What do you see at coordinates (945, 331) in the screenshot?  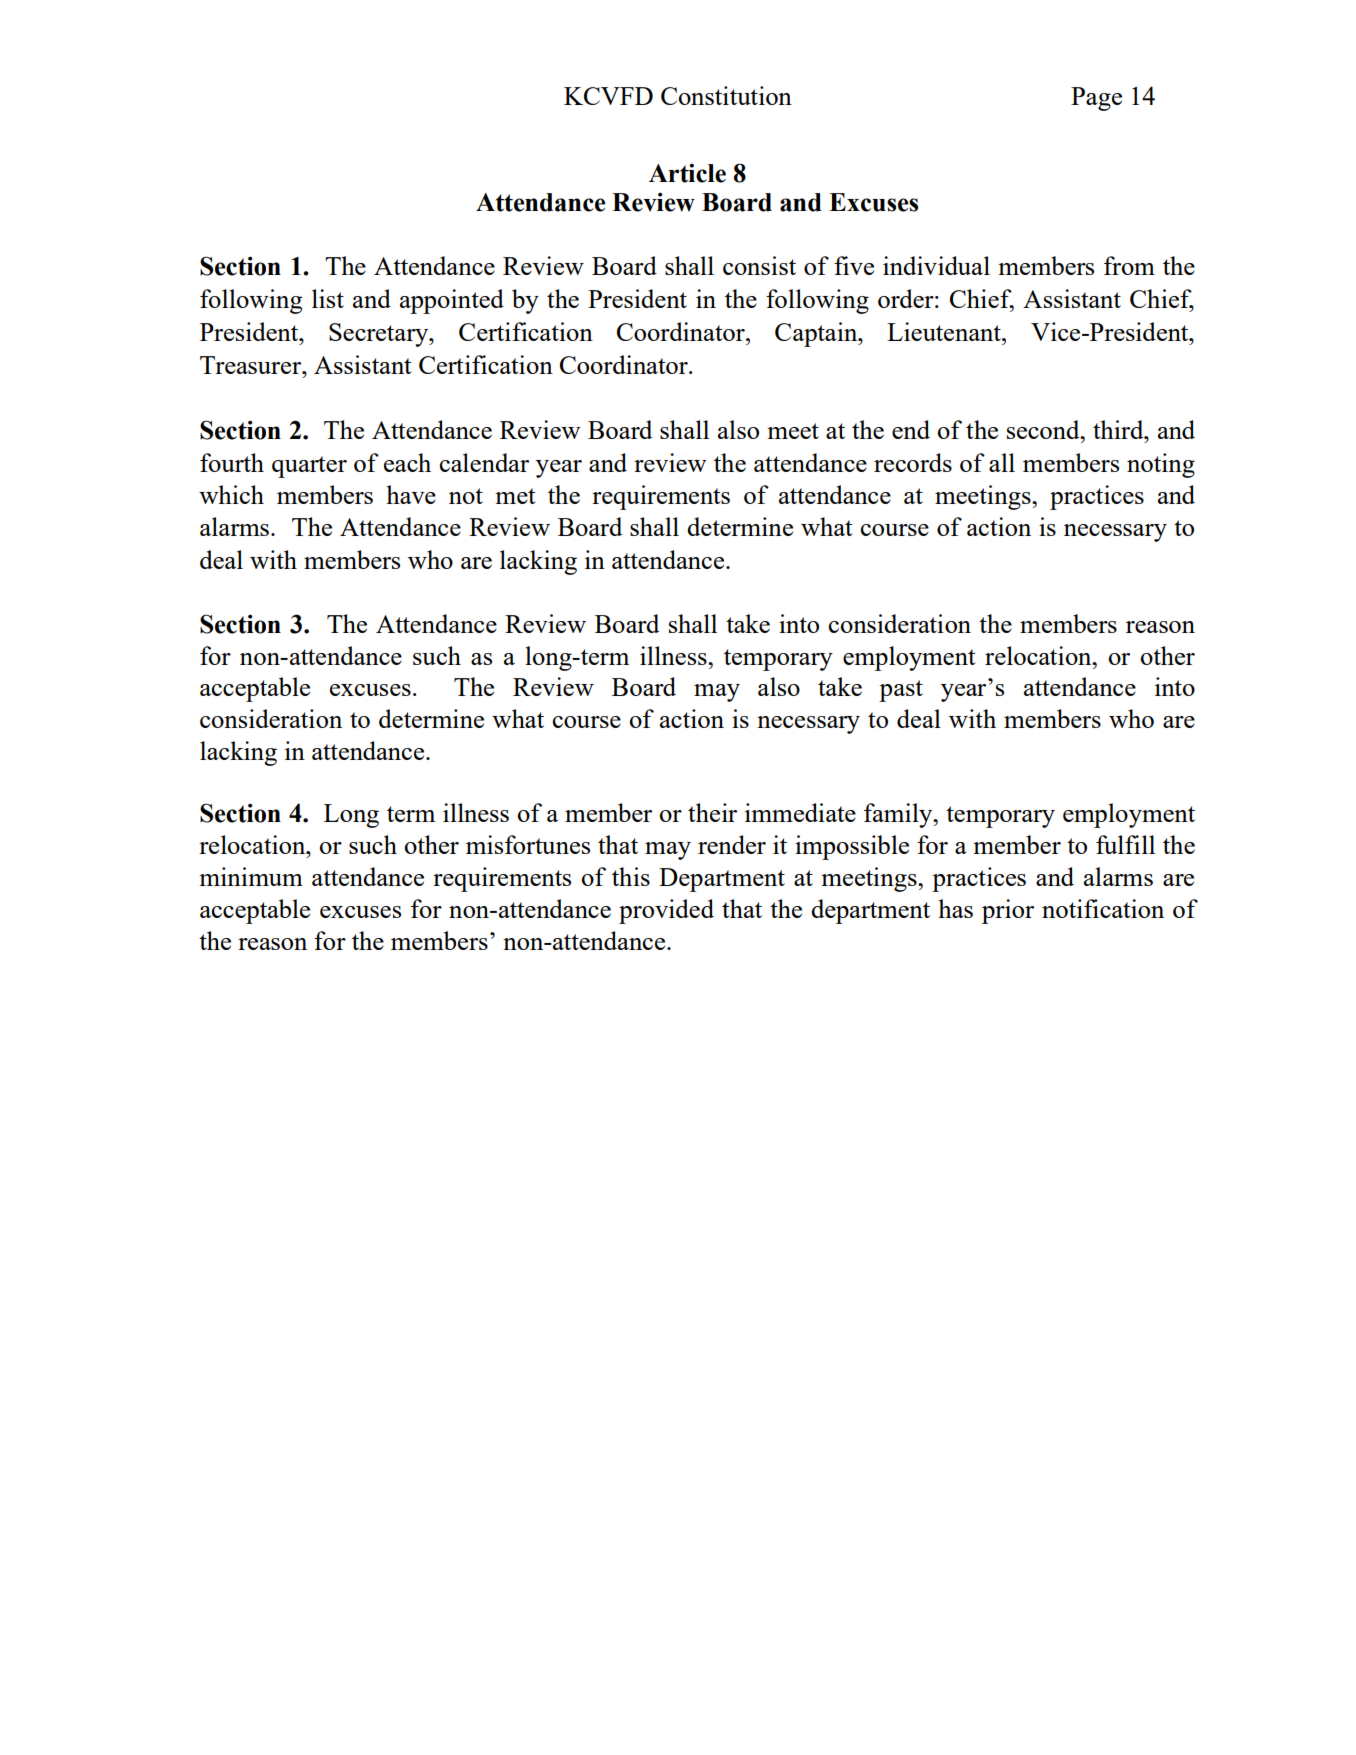 I see `Lieutenant` at bounding box center [945, 331].
